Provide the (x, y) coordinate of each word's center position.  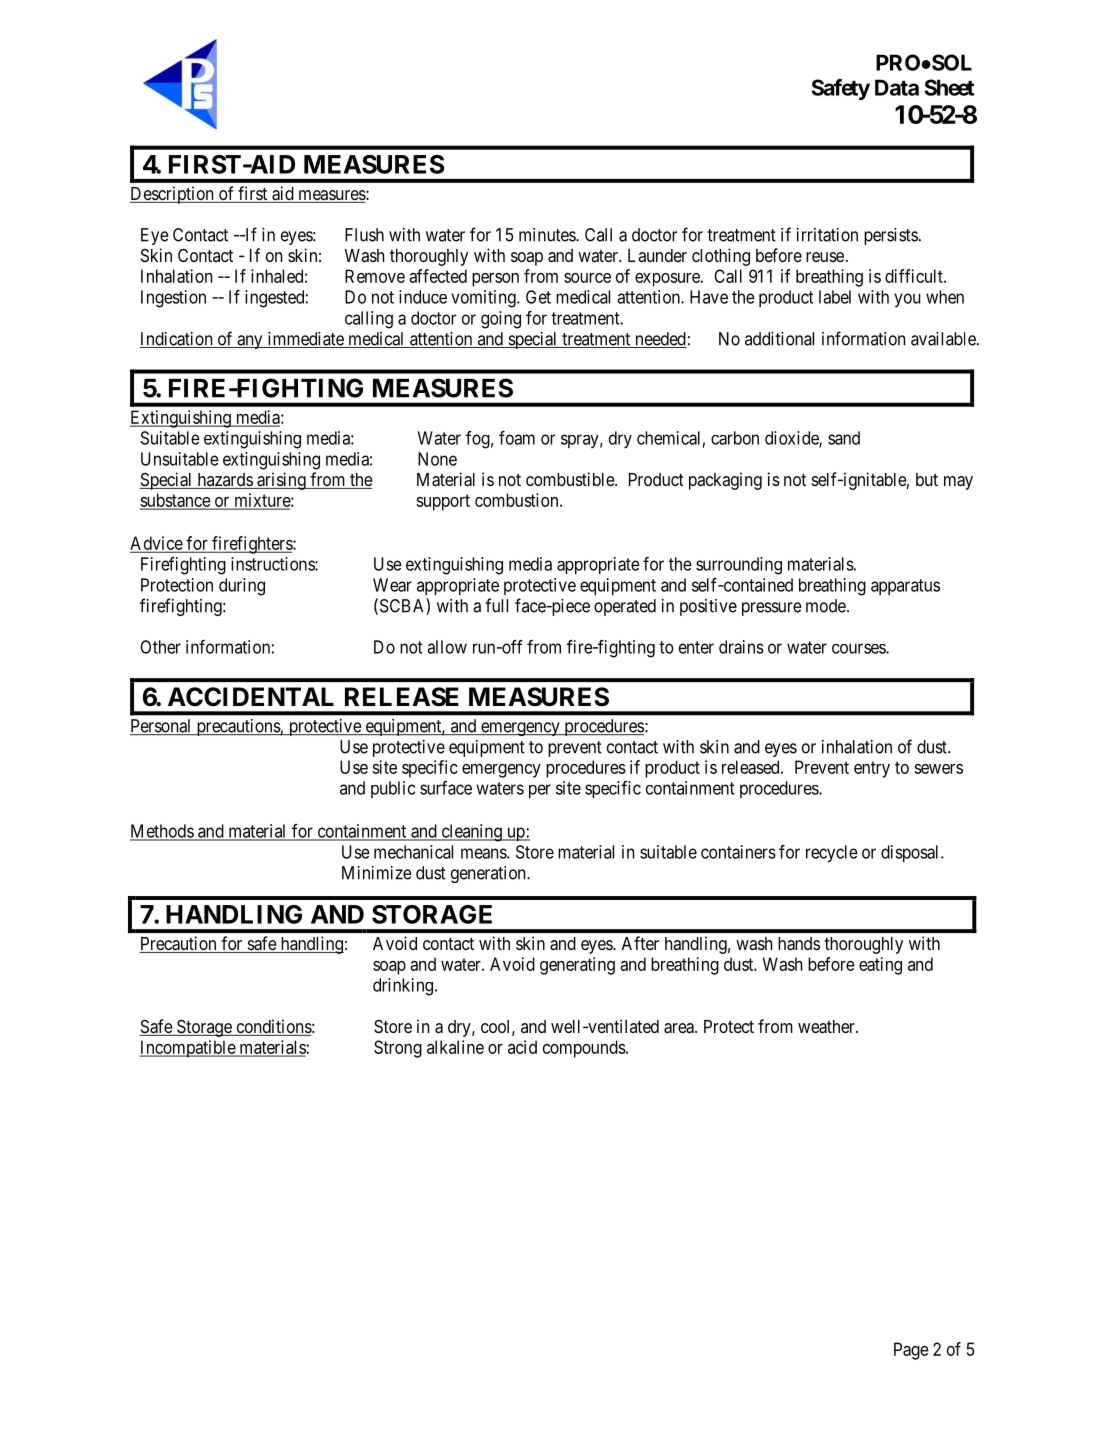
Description (173, 195)
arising (281, 481)
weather (827, 1027)
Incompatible (188, 1049)
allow (447, 647)
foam (517, 438)
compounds (585, 1049)
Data (897, 87)
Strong (398, 1049)
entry (872, 769)
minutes (548, 235)
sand (844, 438)
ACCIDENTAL (251, 697)
